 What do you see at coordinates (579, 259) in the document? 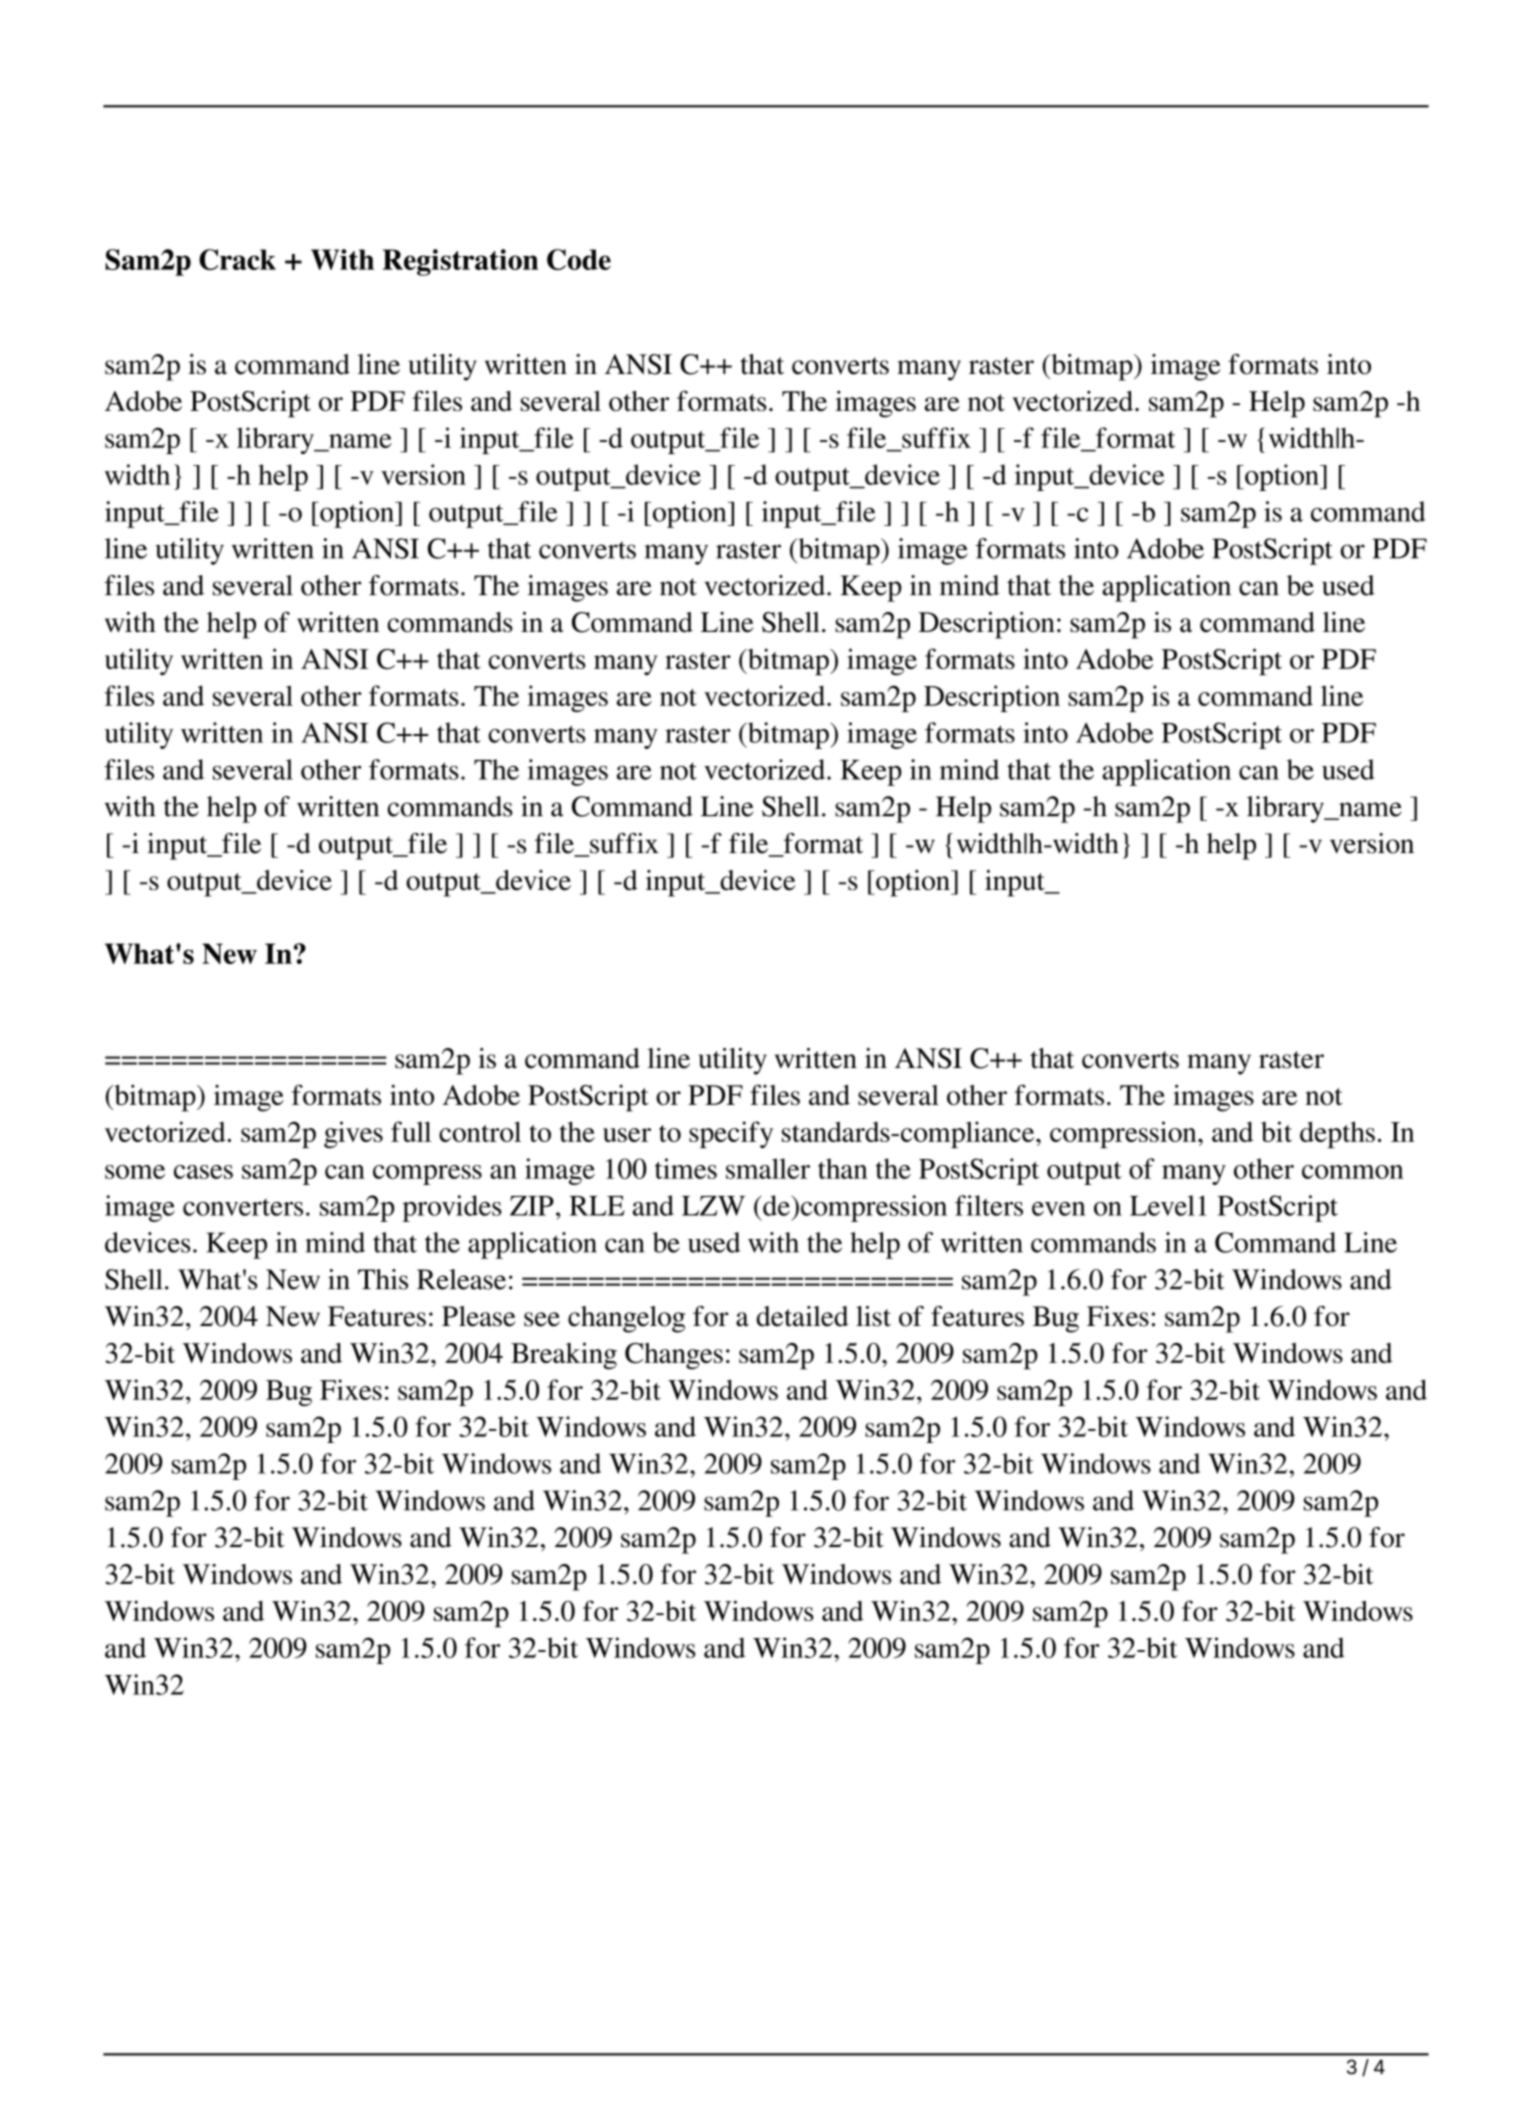
I see `Code` at bounding box center [579, 259].
